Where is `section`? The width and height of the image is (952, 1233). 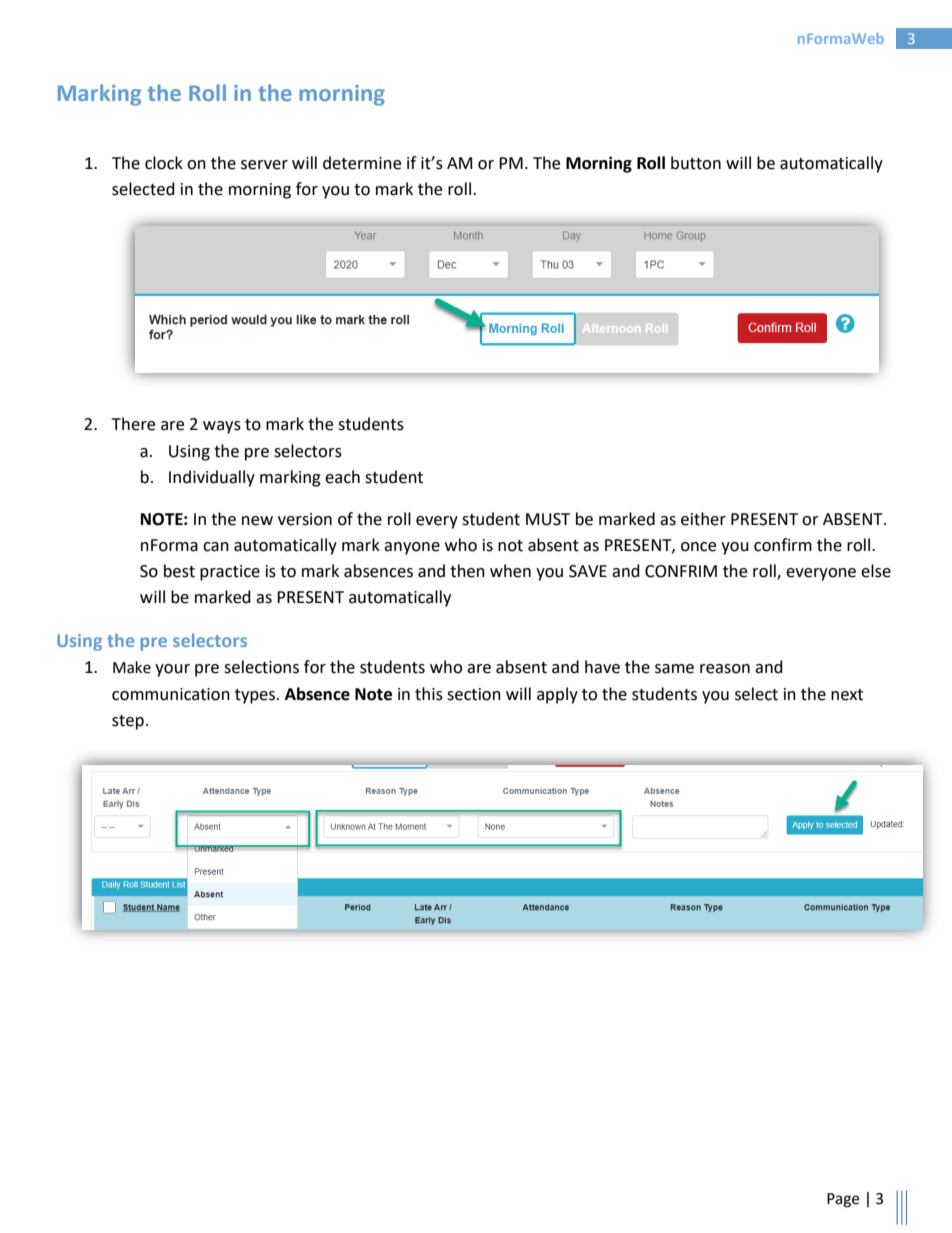 section is located at coordinates (474, 694).
